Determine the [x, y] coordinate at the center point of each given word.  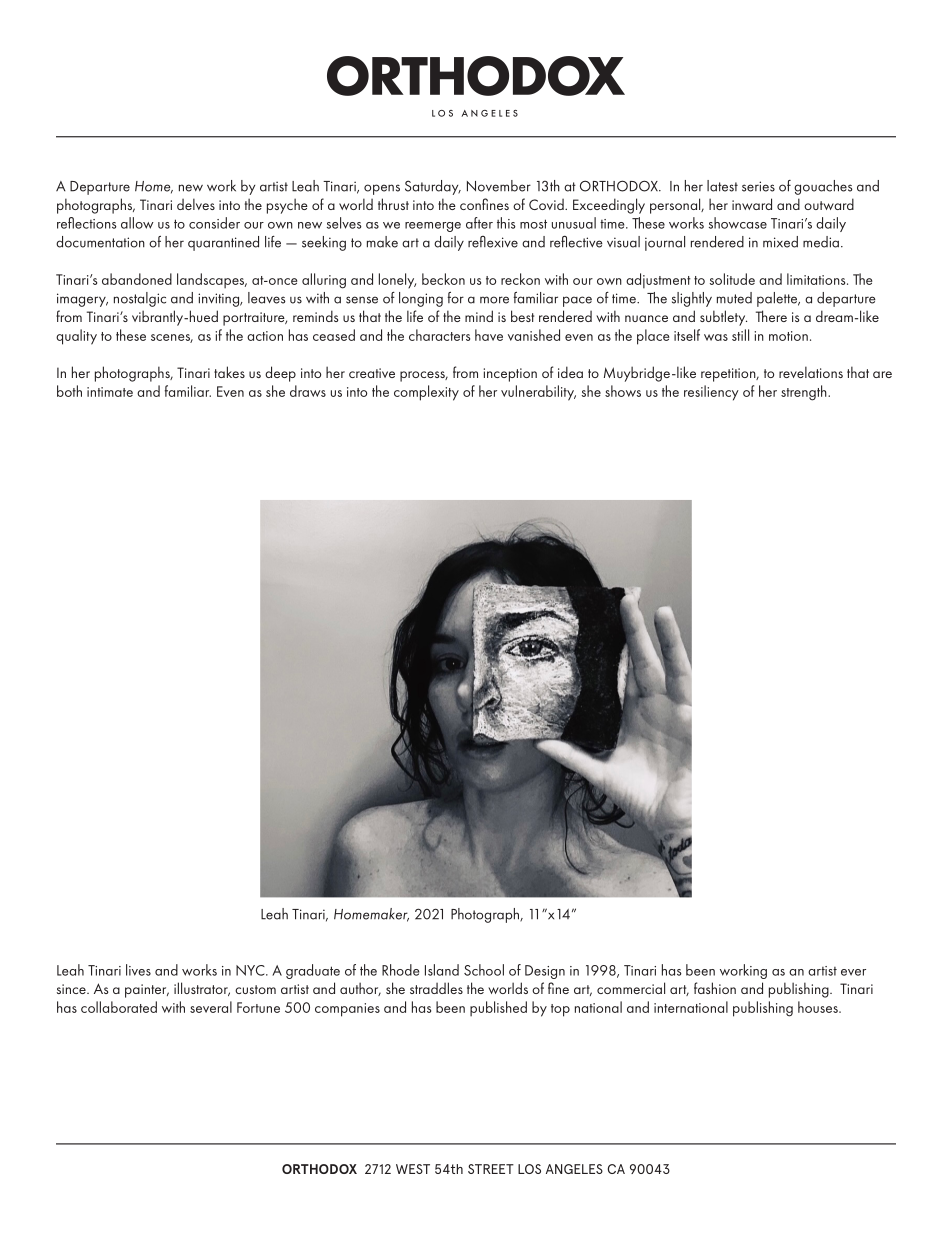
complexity [426, 393]
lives [138, 970]
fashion [715, 988]
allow [137, 223]
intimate [110, 392]
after [479, 223]
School [484, 970]
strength [805, 393]
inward [752, 204]
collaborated [119, 1007]
